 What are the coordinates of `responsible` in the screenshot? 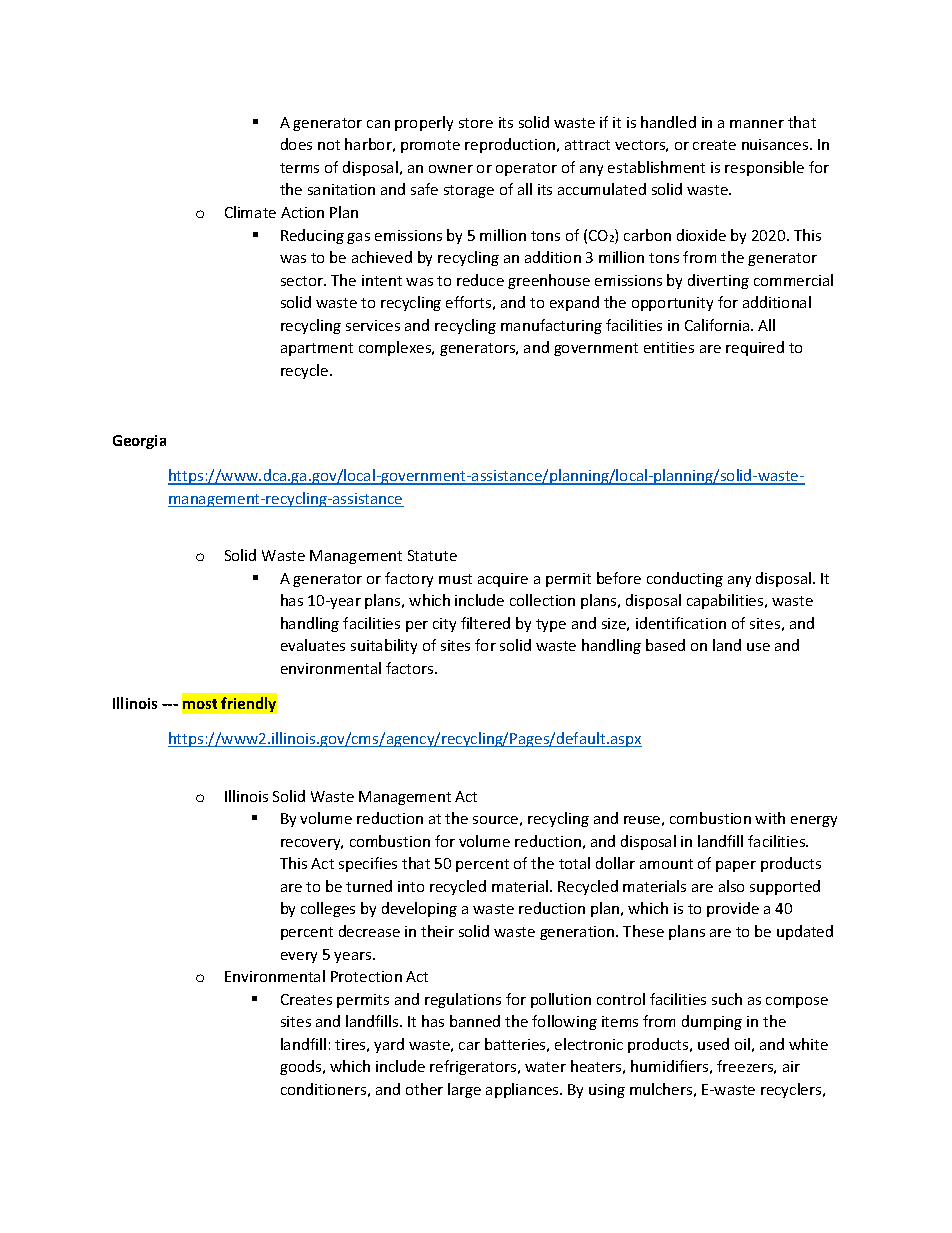 It's located at (764, 168).
